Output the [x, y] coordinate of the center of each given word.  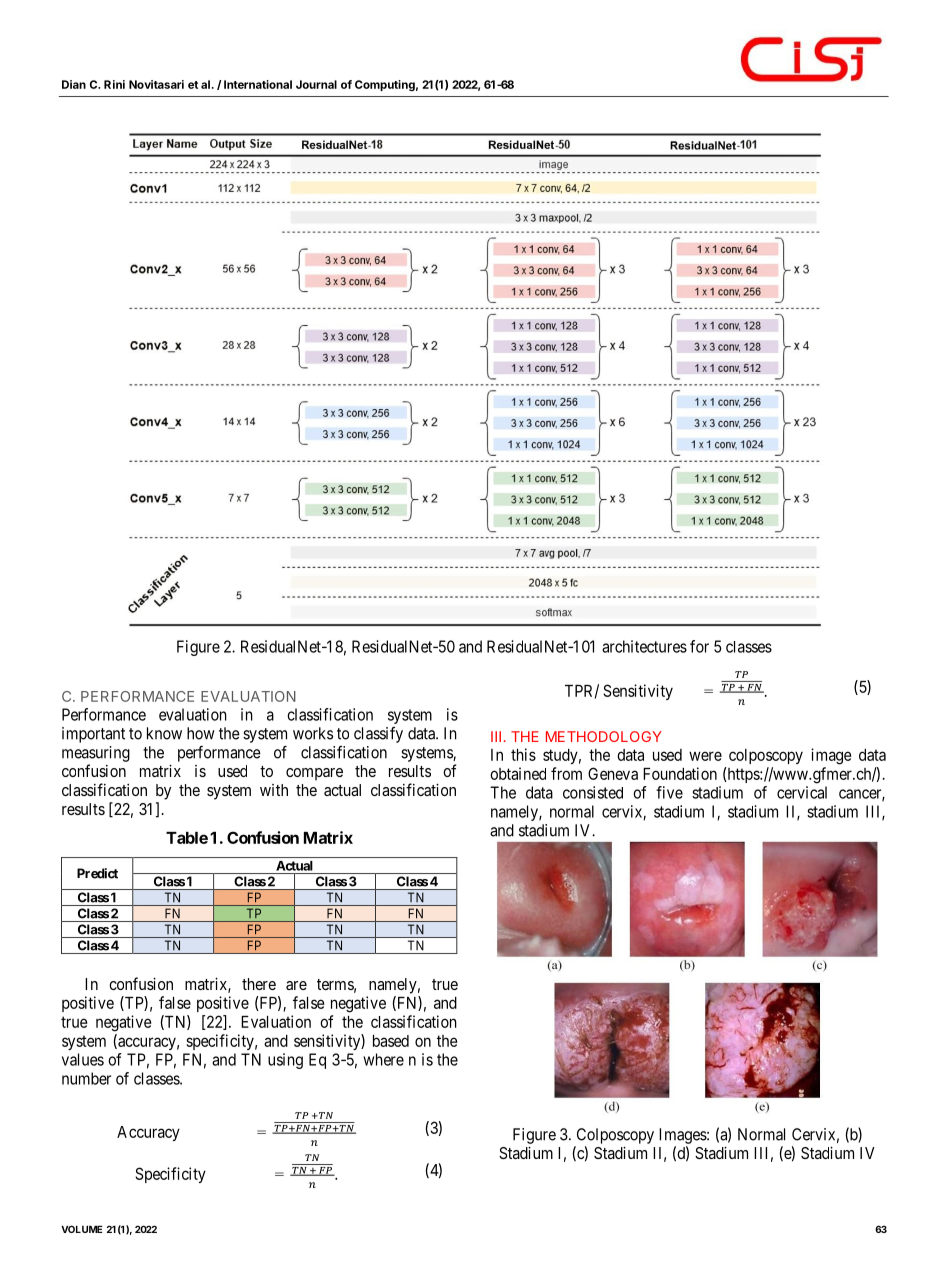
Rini [114, 84]
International [258, 84]
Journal [316, 84]
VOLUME [82, 1229]
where [383, 1059]
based [391, 1041]
